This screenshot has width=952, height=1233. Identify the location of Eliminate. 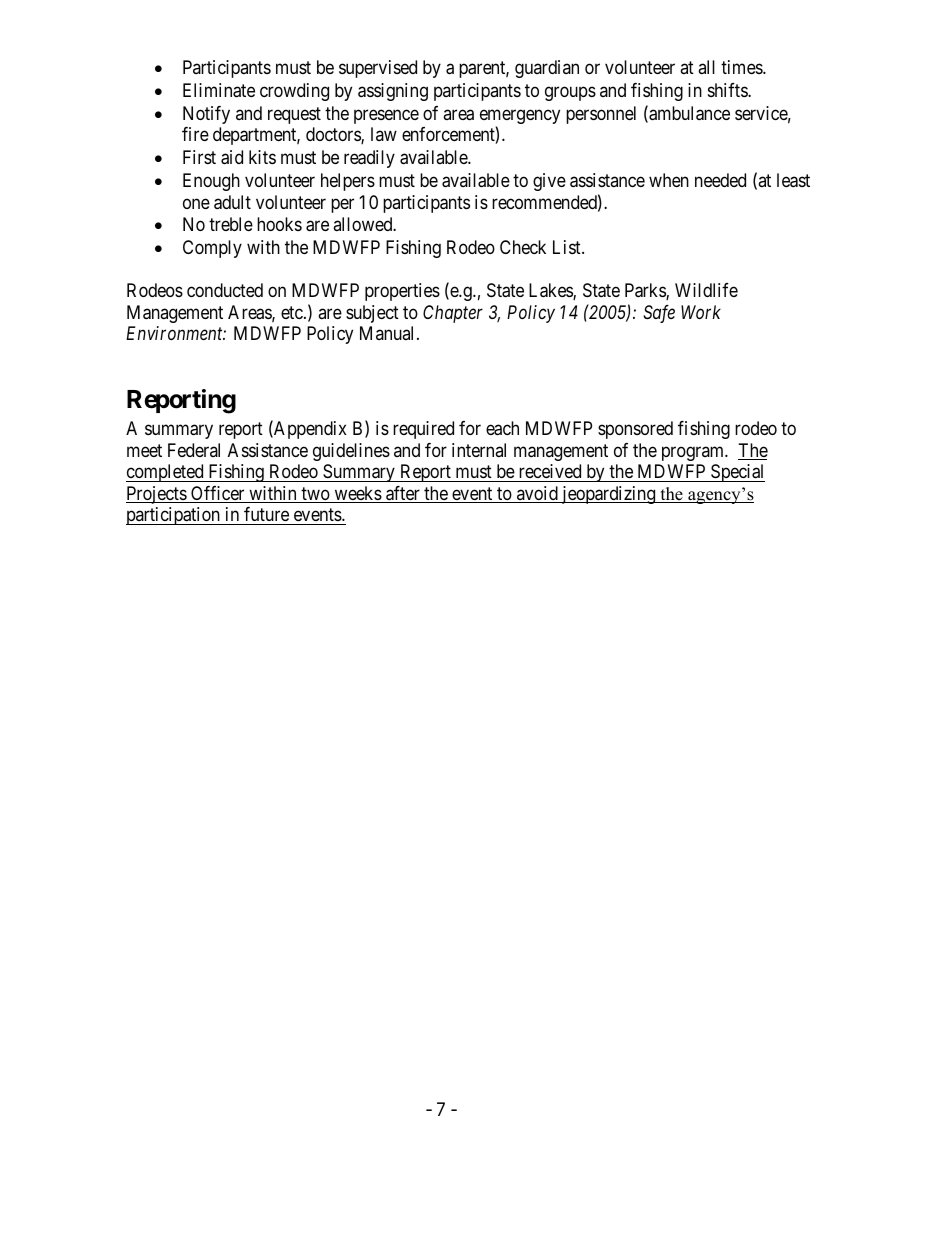
(219, 90).
